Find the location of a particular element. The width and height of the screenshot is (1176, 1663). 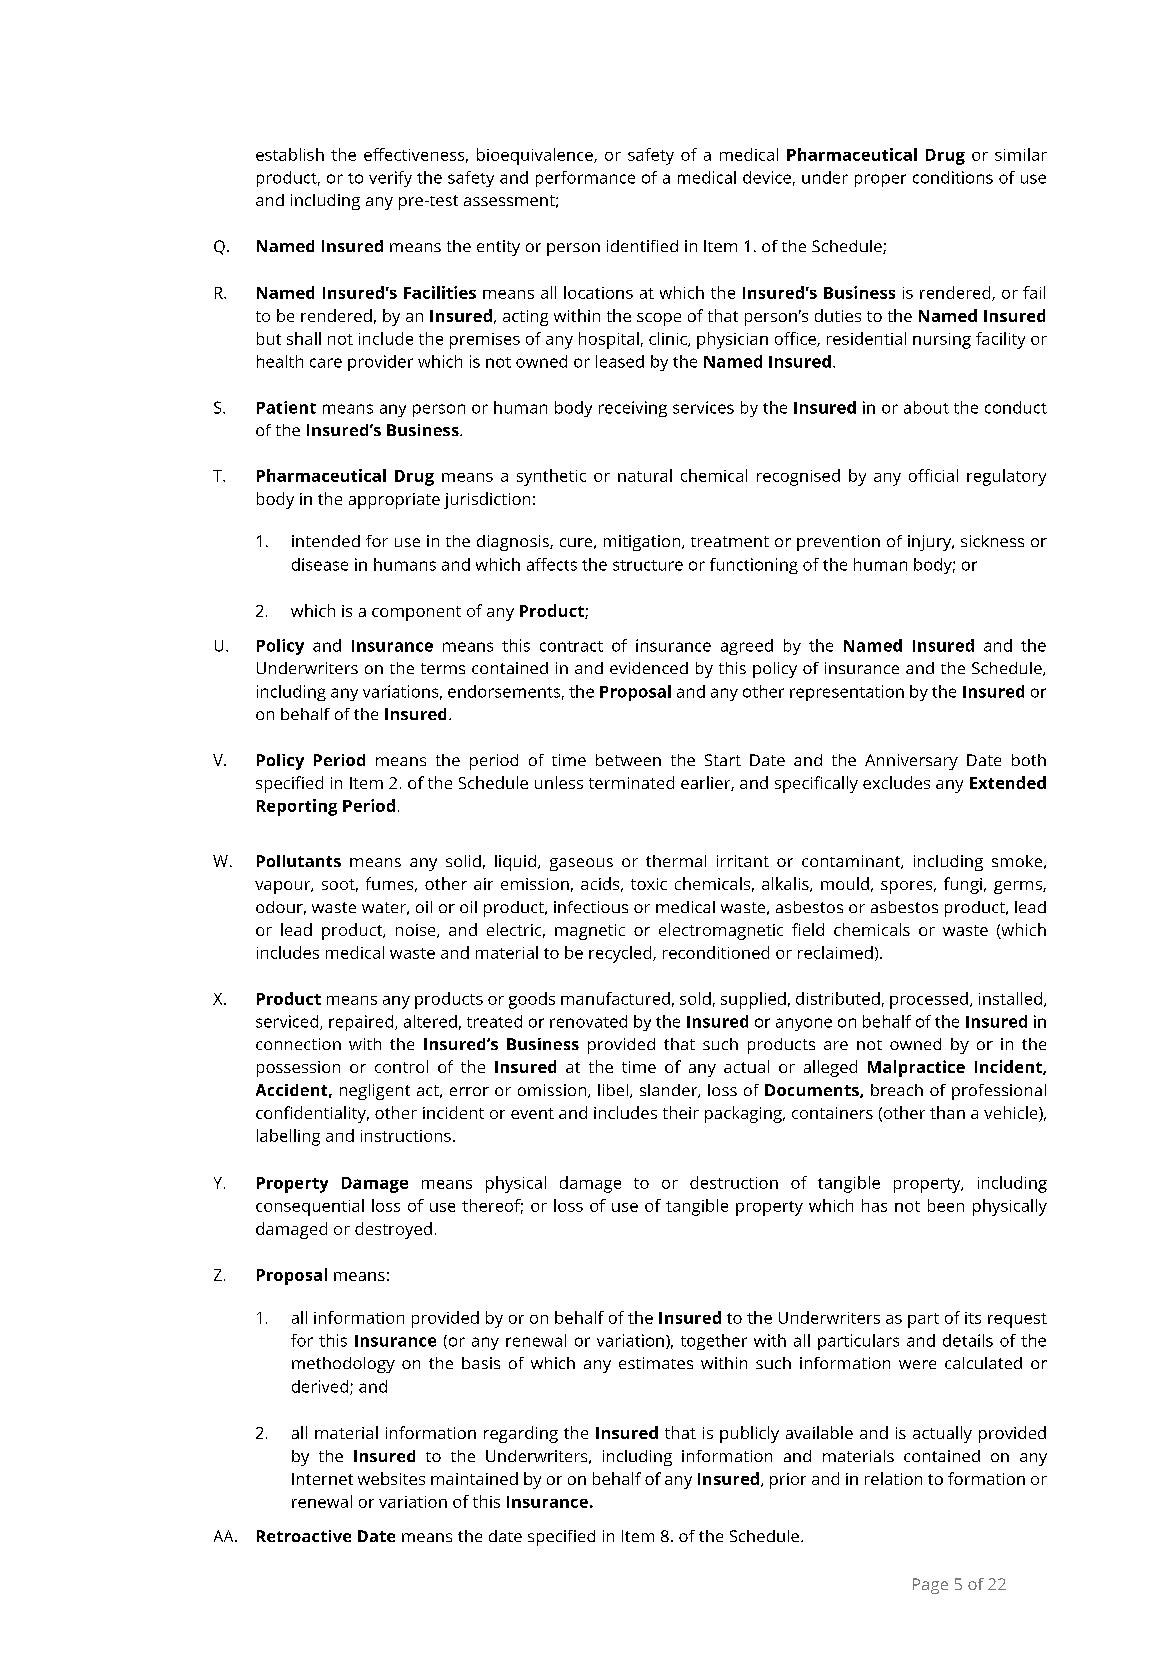

their is located at coordinates (681, 1112).
